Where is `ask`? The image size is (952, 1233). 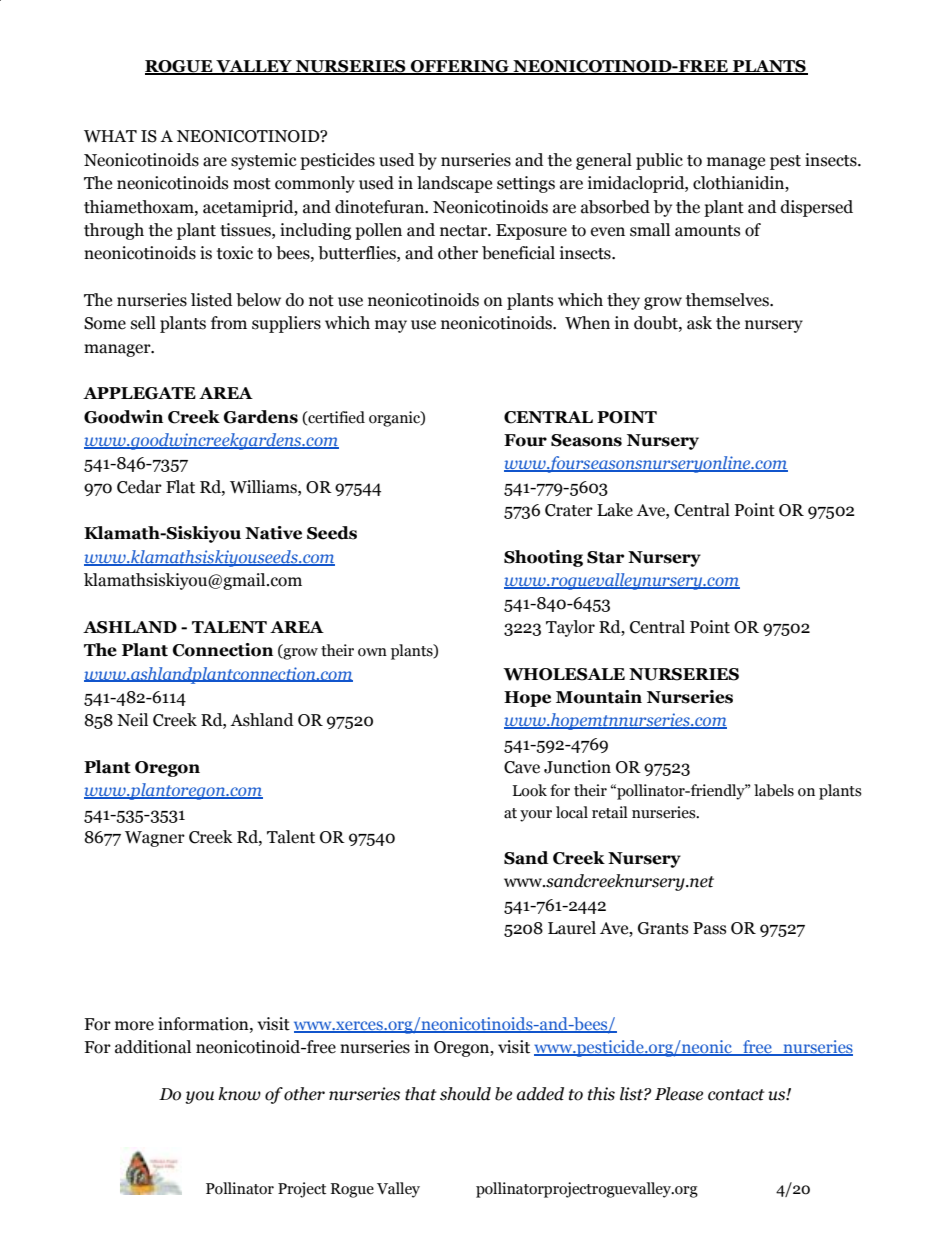
ask is located at coordinates (699, 323).
